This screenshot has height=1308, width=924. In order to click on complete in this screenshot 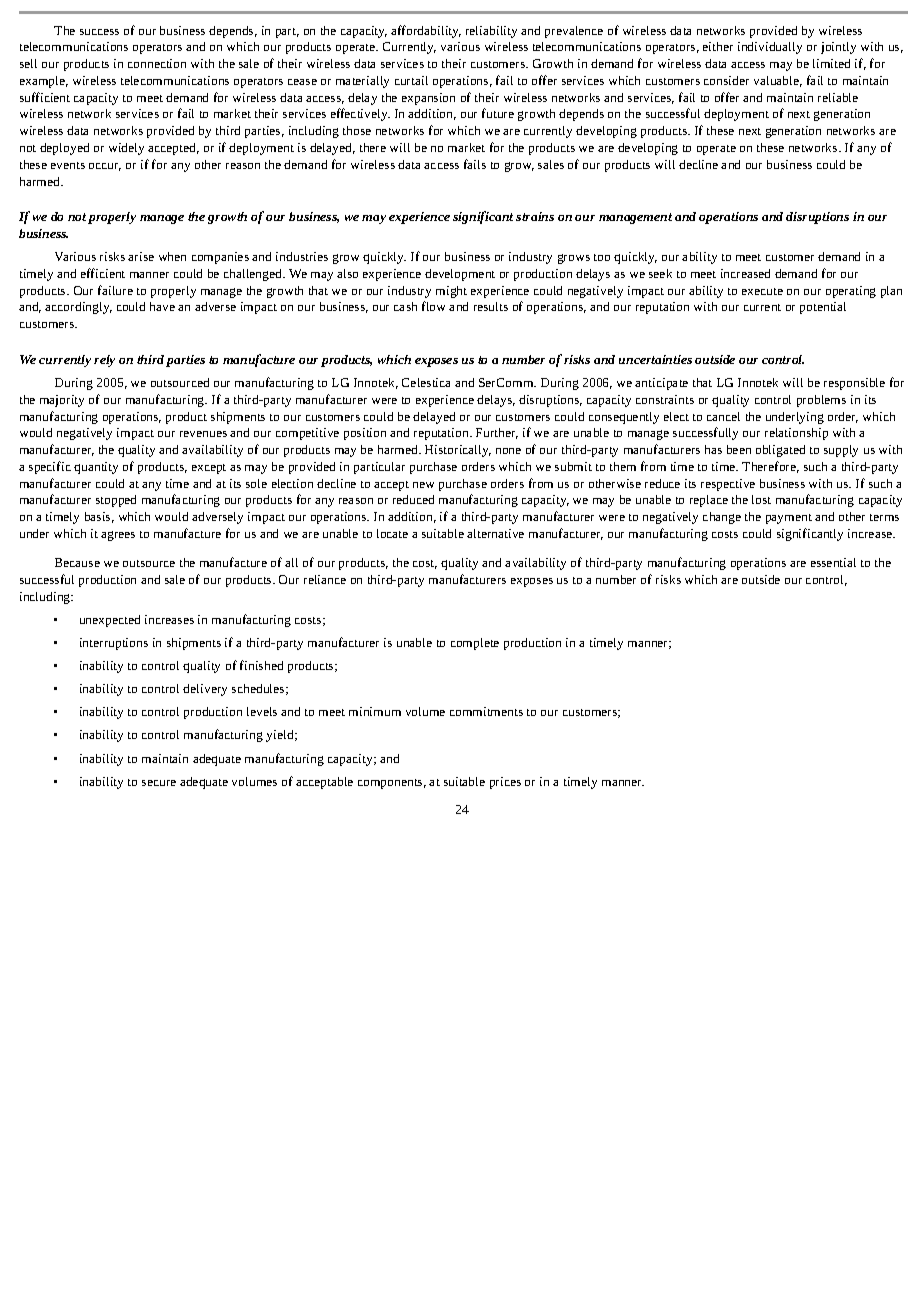, I will do `click(475, 644)`.
